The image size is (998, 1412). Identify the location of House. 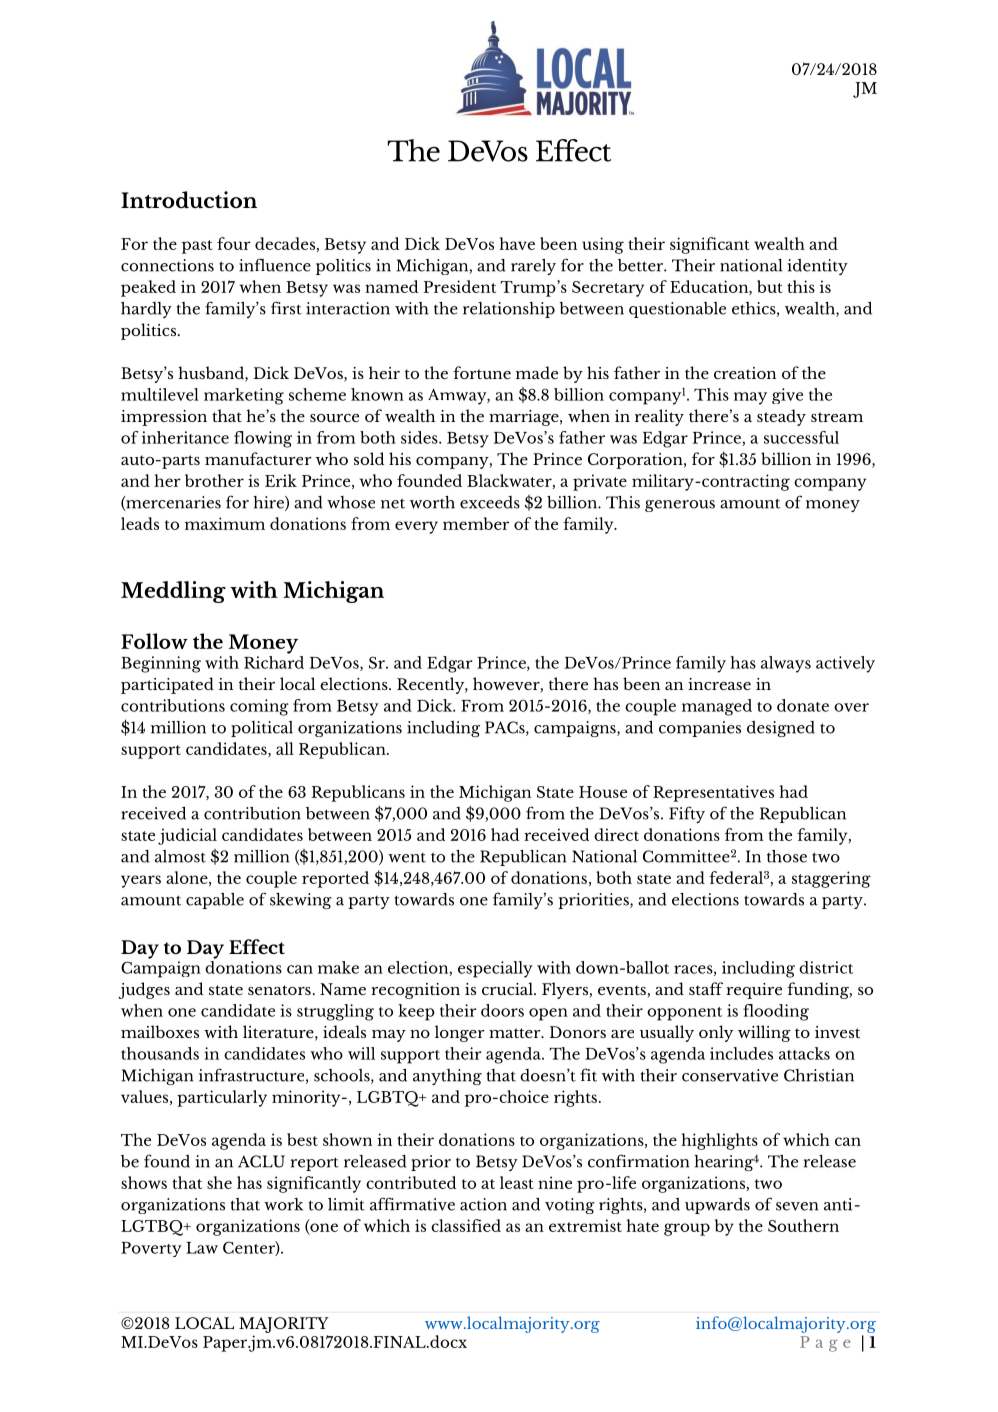
(603, 792).
